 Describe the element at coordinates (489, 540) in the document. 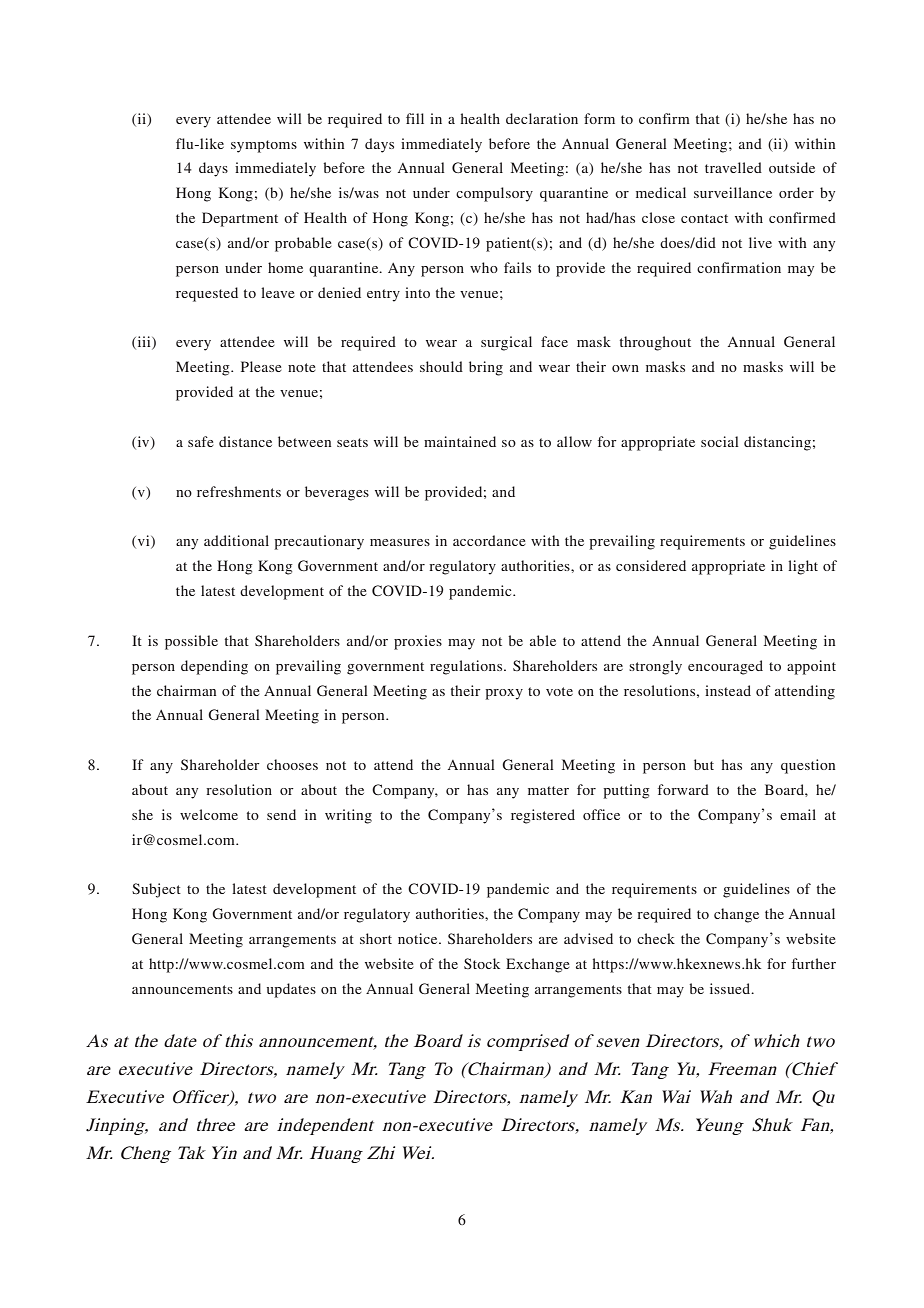

I see `accordance` at that location.
